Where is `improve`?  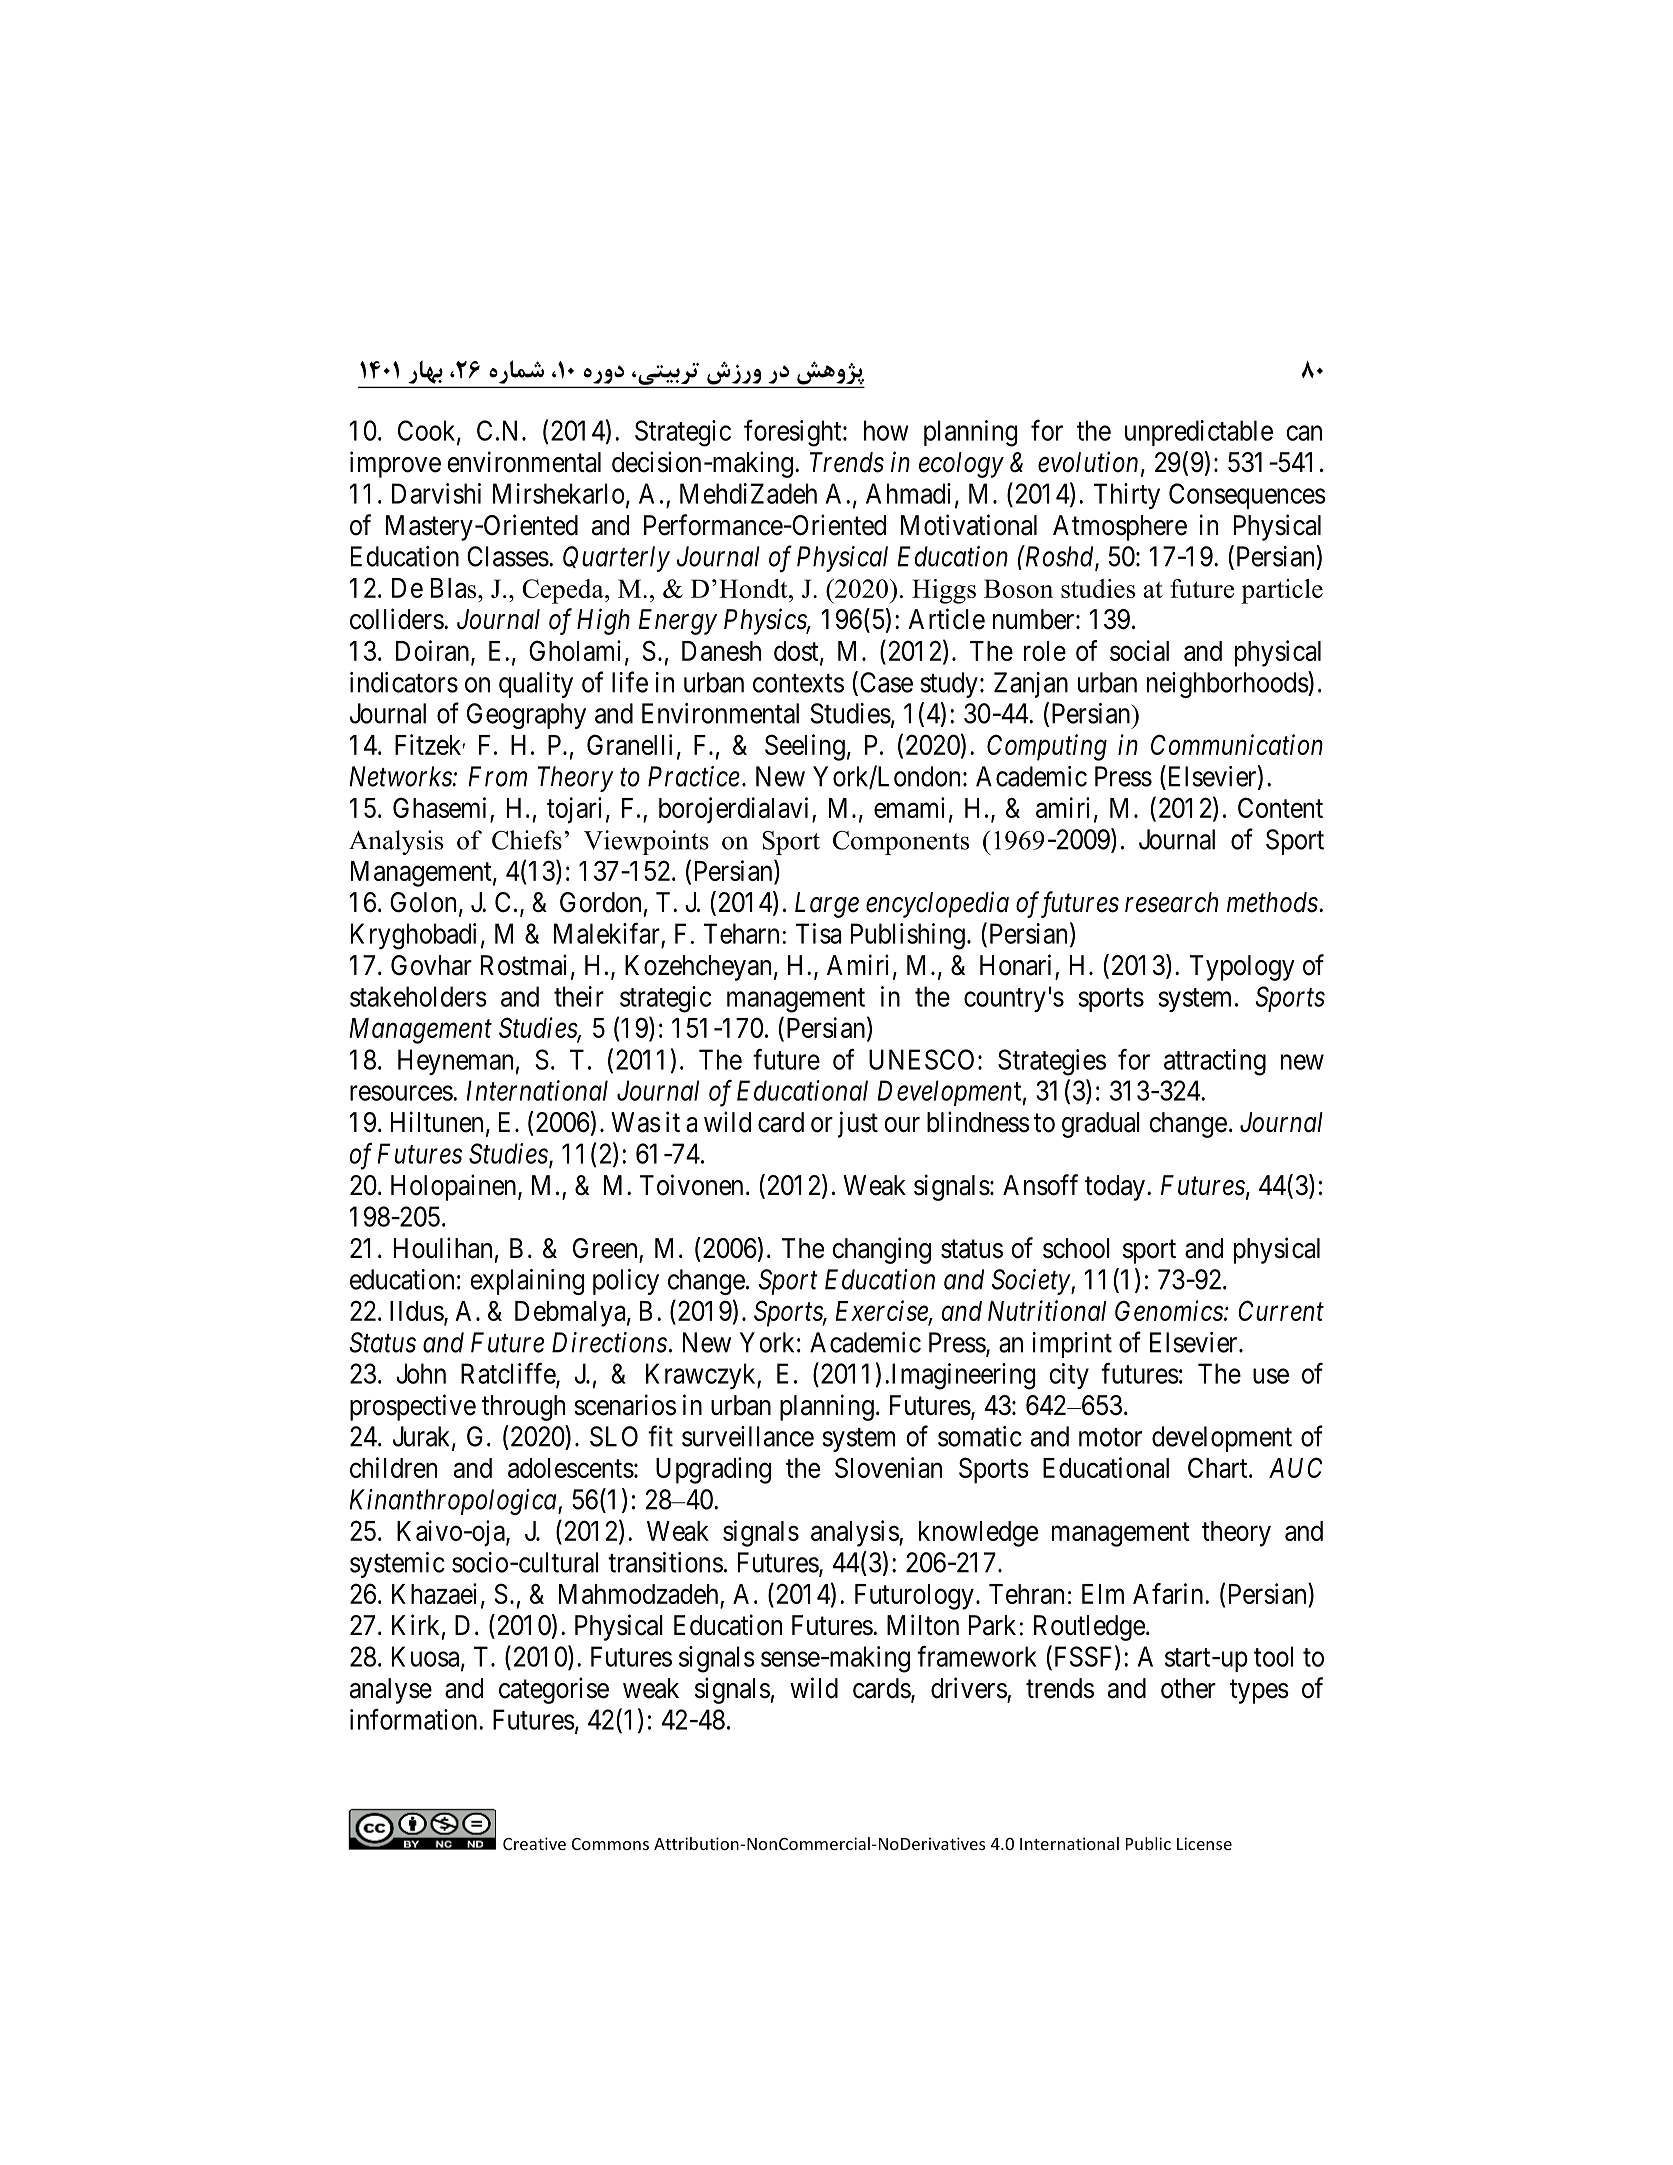 improve is located at coordinates (395, 464).
